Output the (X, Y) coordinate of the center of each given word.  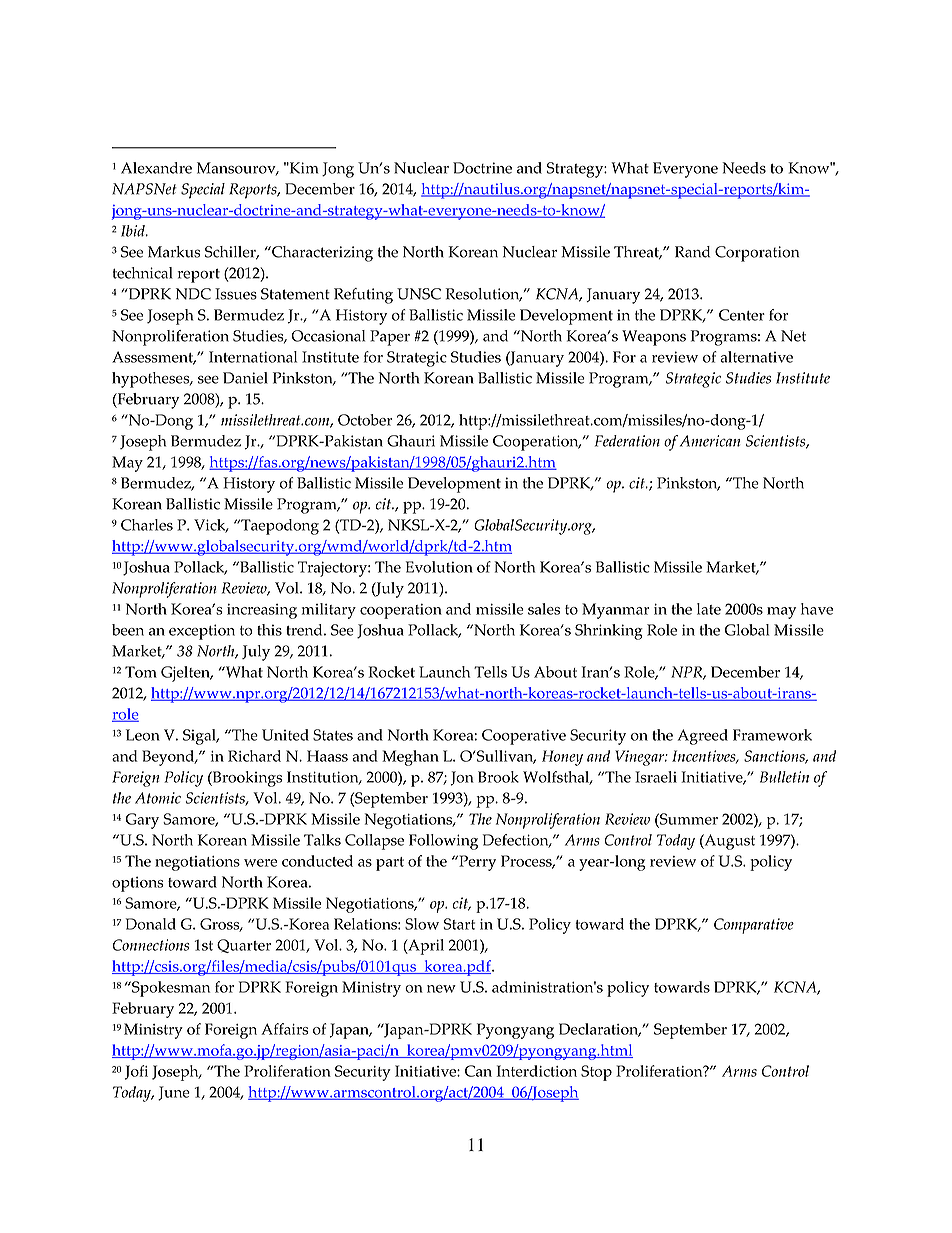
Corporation (757, 254)
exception (202, 632)
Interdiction (537, 1071)
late (709, 609)
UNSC (419, 294)
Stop (596, 1073)
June (174, 1093)
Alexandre (156, 168)
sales (544, 609)
